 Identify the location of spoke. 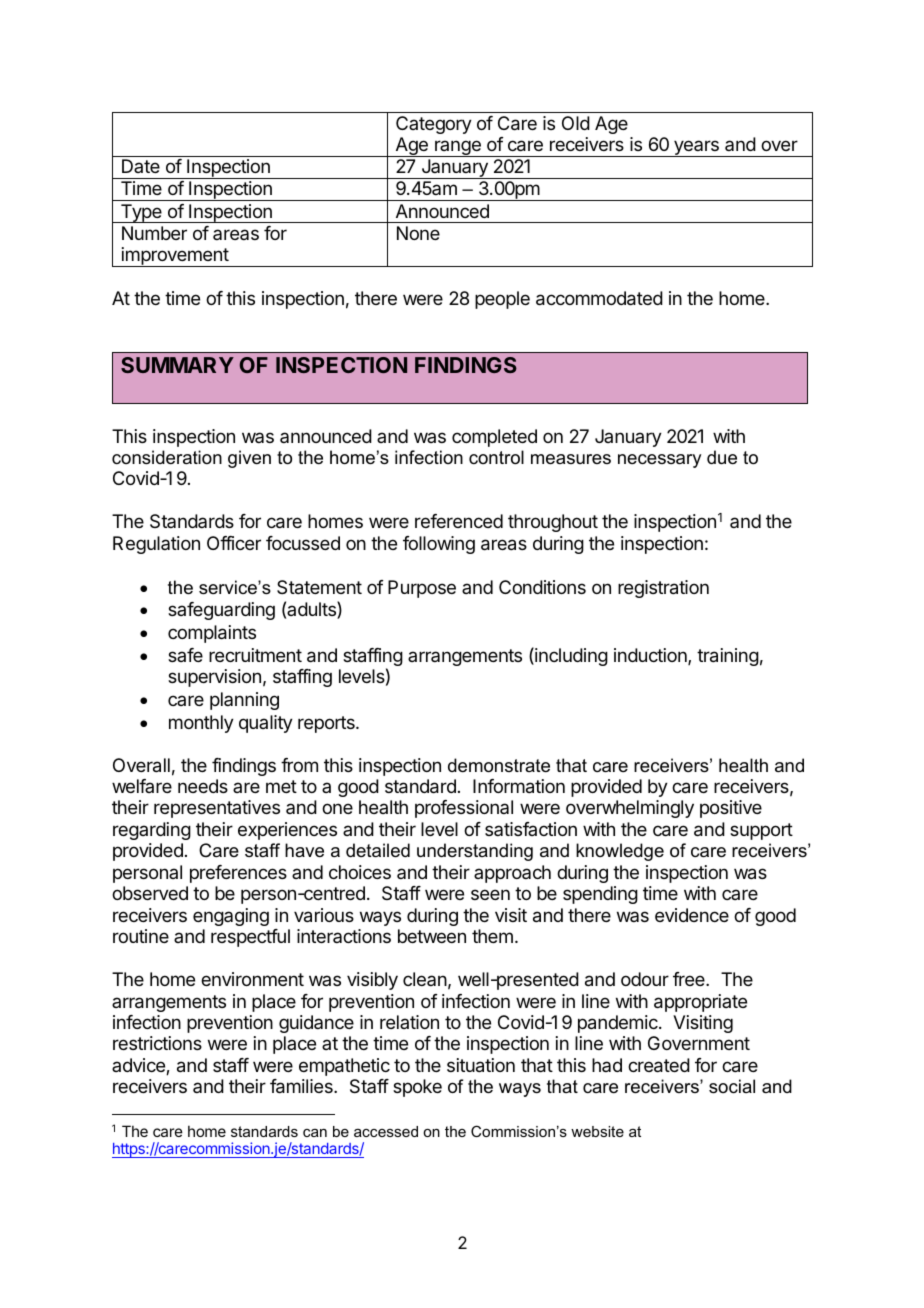
(417, 1088).
